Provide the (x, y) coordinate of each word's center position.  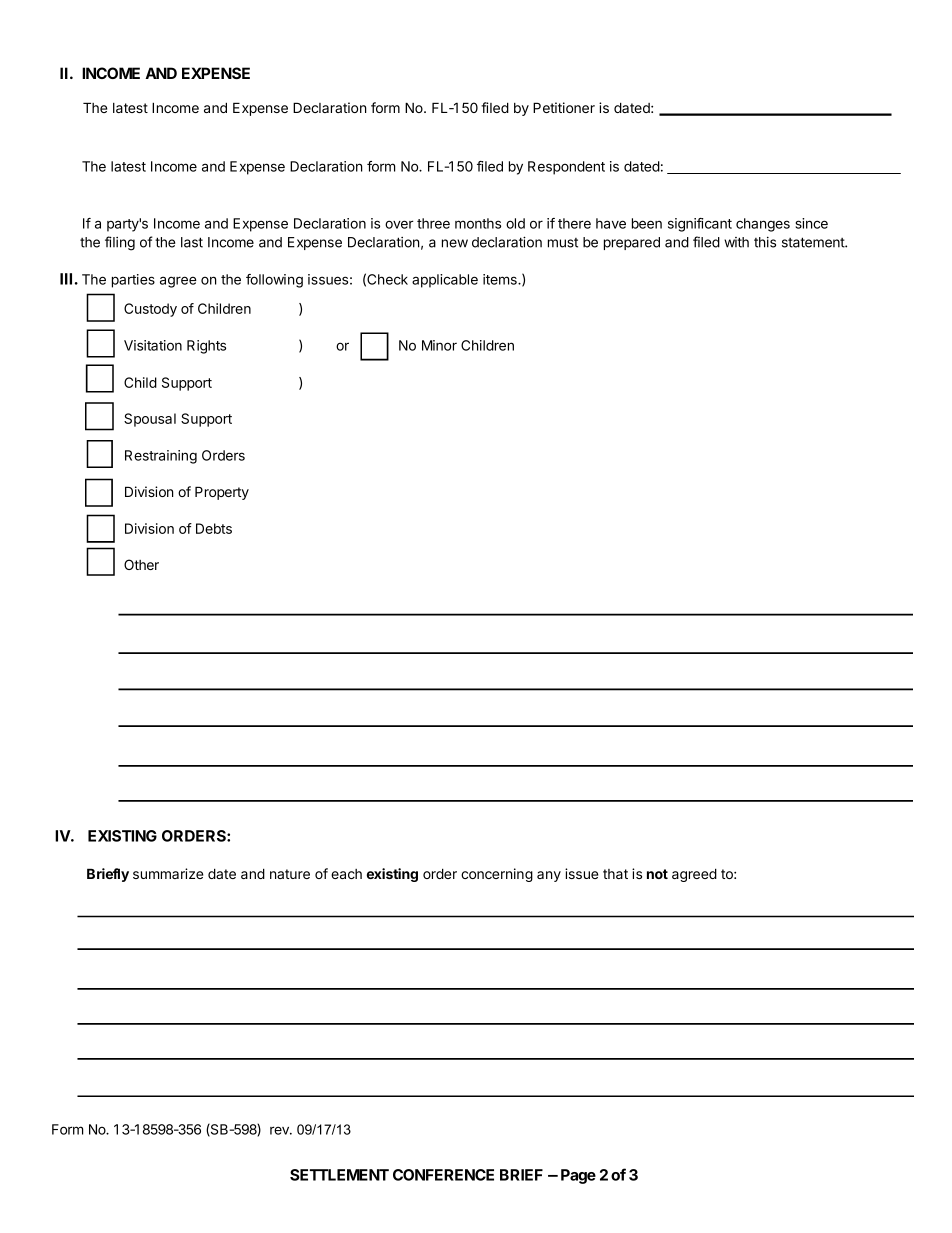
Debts (214, 528)
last (192, 242)
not (657, 874)
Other (141, 564)
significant (700, 225)
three (433, 223)
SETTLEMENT (339, 1175)
